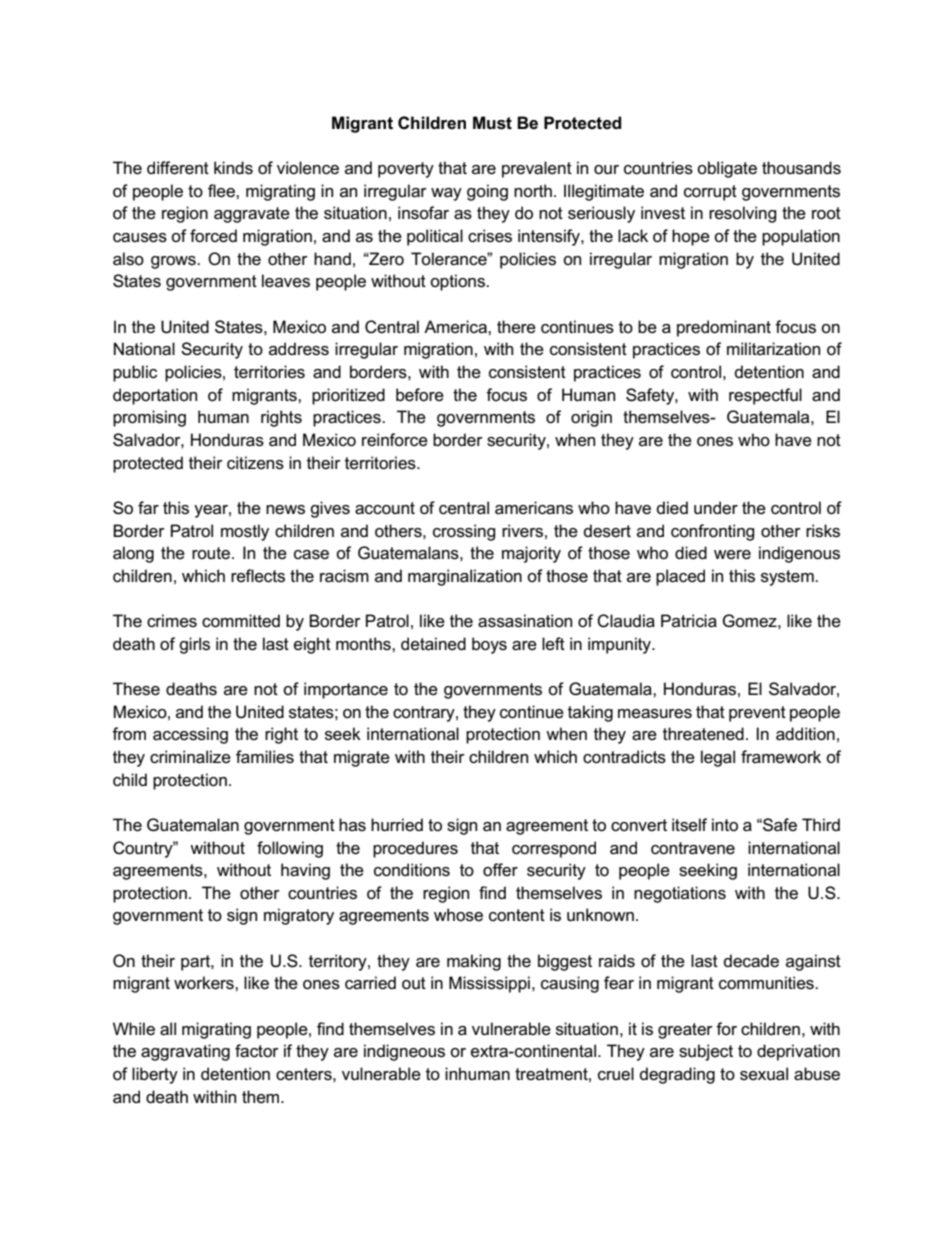 This screenshot has width=952, height=1233. Describe the element at coordinates (185, 1052) in the screenshot. I see `aggravating` at that location.
